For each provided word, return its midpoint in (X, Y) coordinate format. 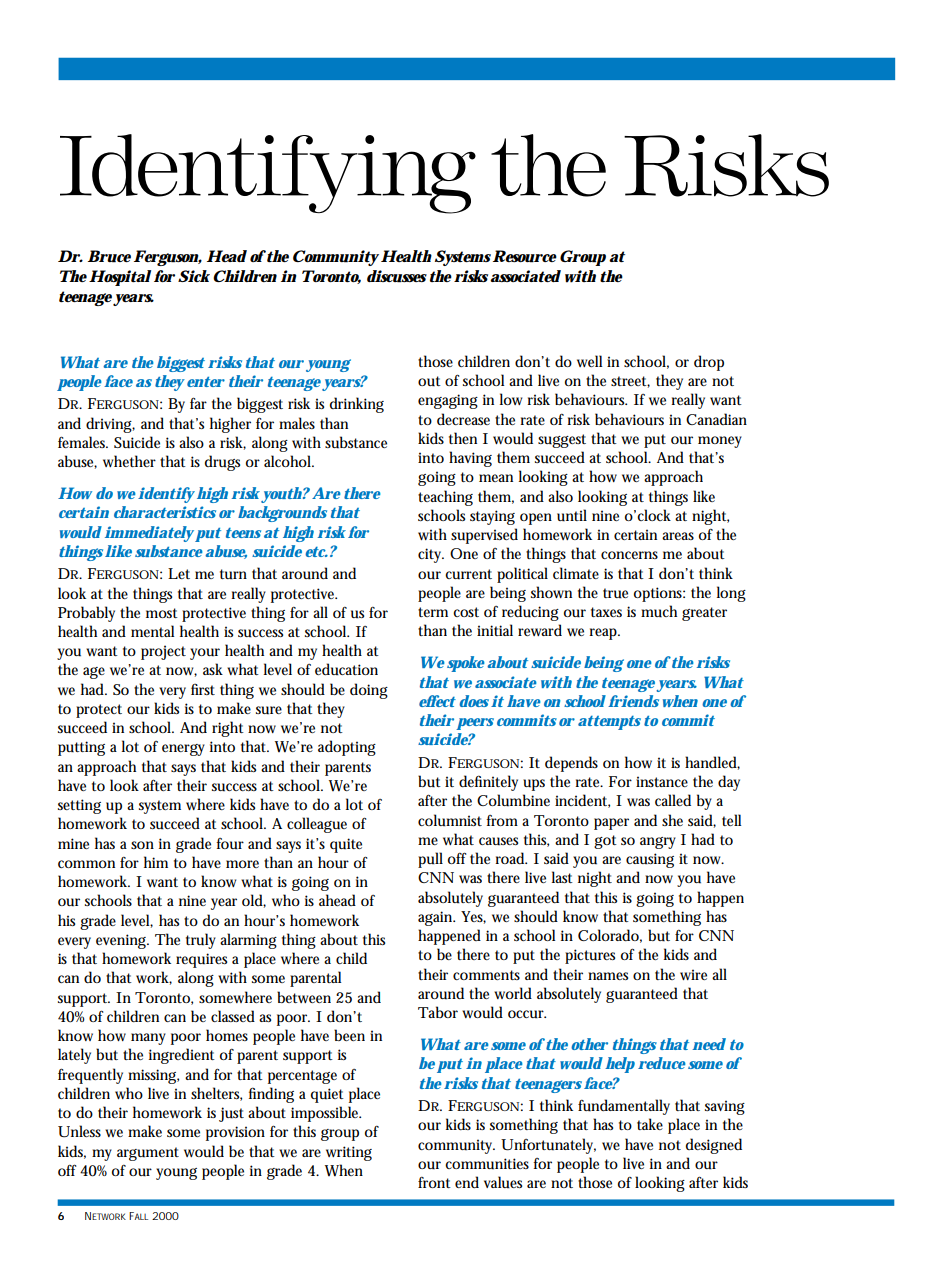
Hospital (120, 278)
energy (183, 750)
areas (678, 536)
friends (633, 701)
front (434, 1182)
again (436, 918)
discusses (397, 276)
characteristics (165, 512)
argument (148, 1154)
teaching (445, 498)
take (650, 1124)
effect (437, 701)
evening (122, 941)
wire (693, 974)
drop (709, 363)
